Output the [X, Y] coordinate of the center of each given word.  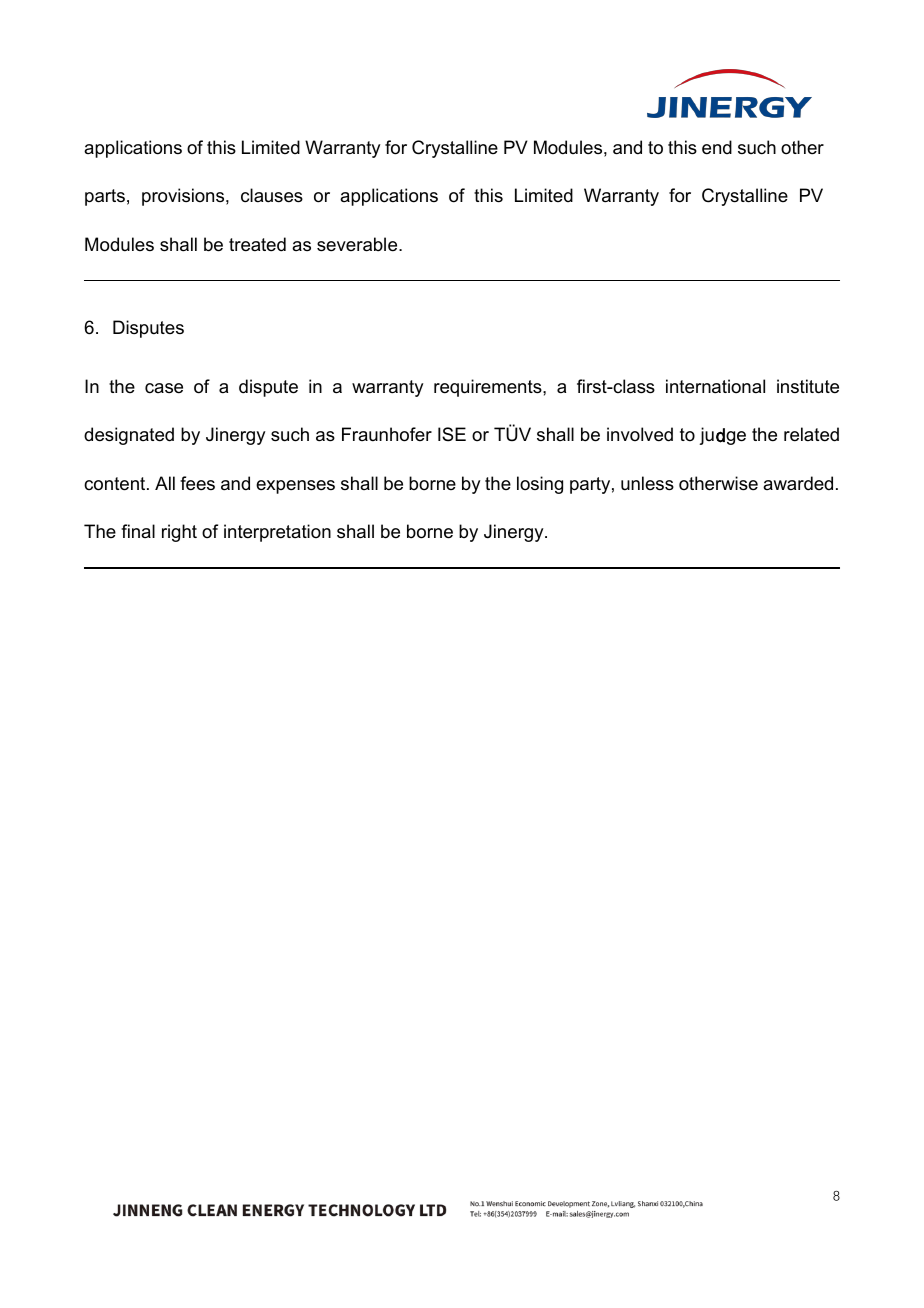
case [164, 388]
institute [808, 386]
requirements [489, 388]
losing [540, 485]
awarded [798, 483]
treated [257, 244]
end [717, 147]
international [715, 386]
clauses [272, 195]
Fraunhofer [387, 434]
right [179, 533]
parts [105, 197]
